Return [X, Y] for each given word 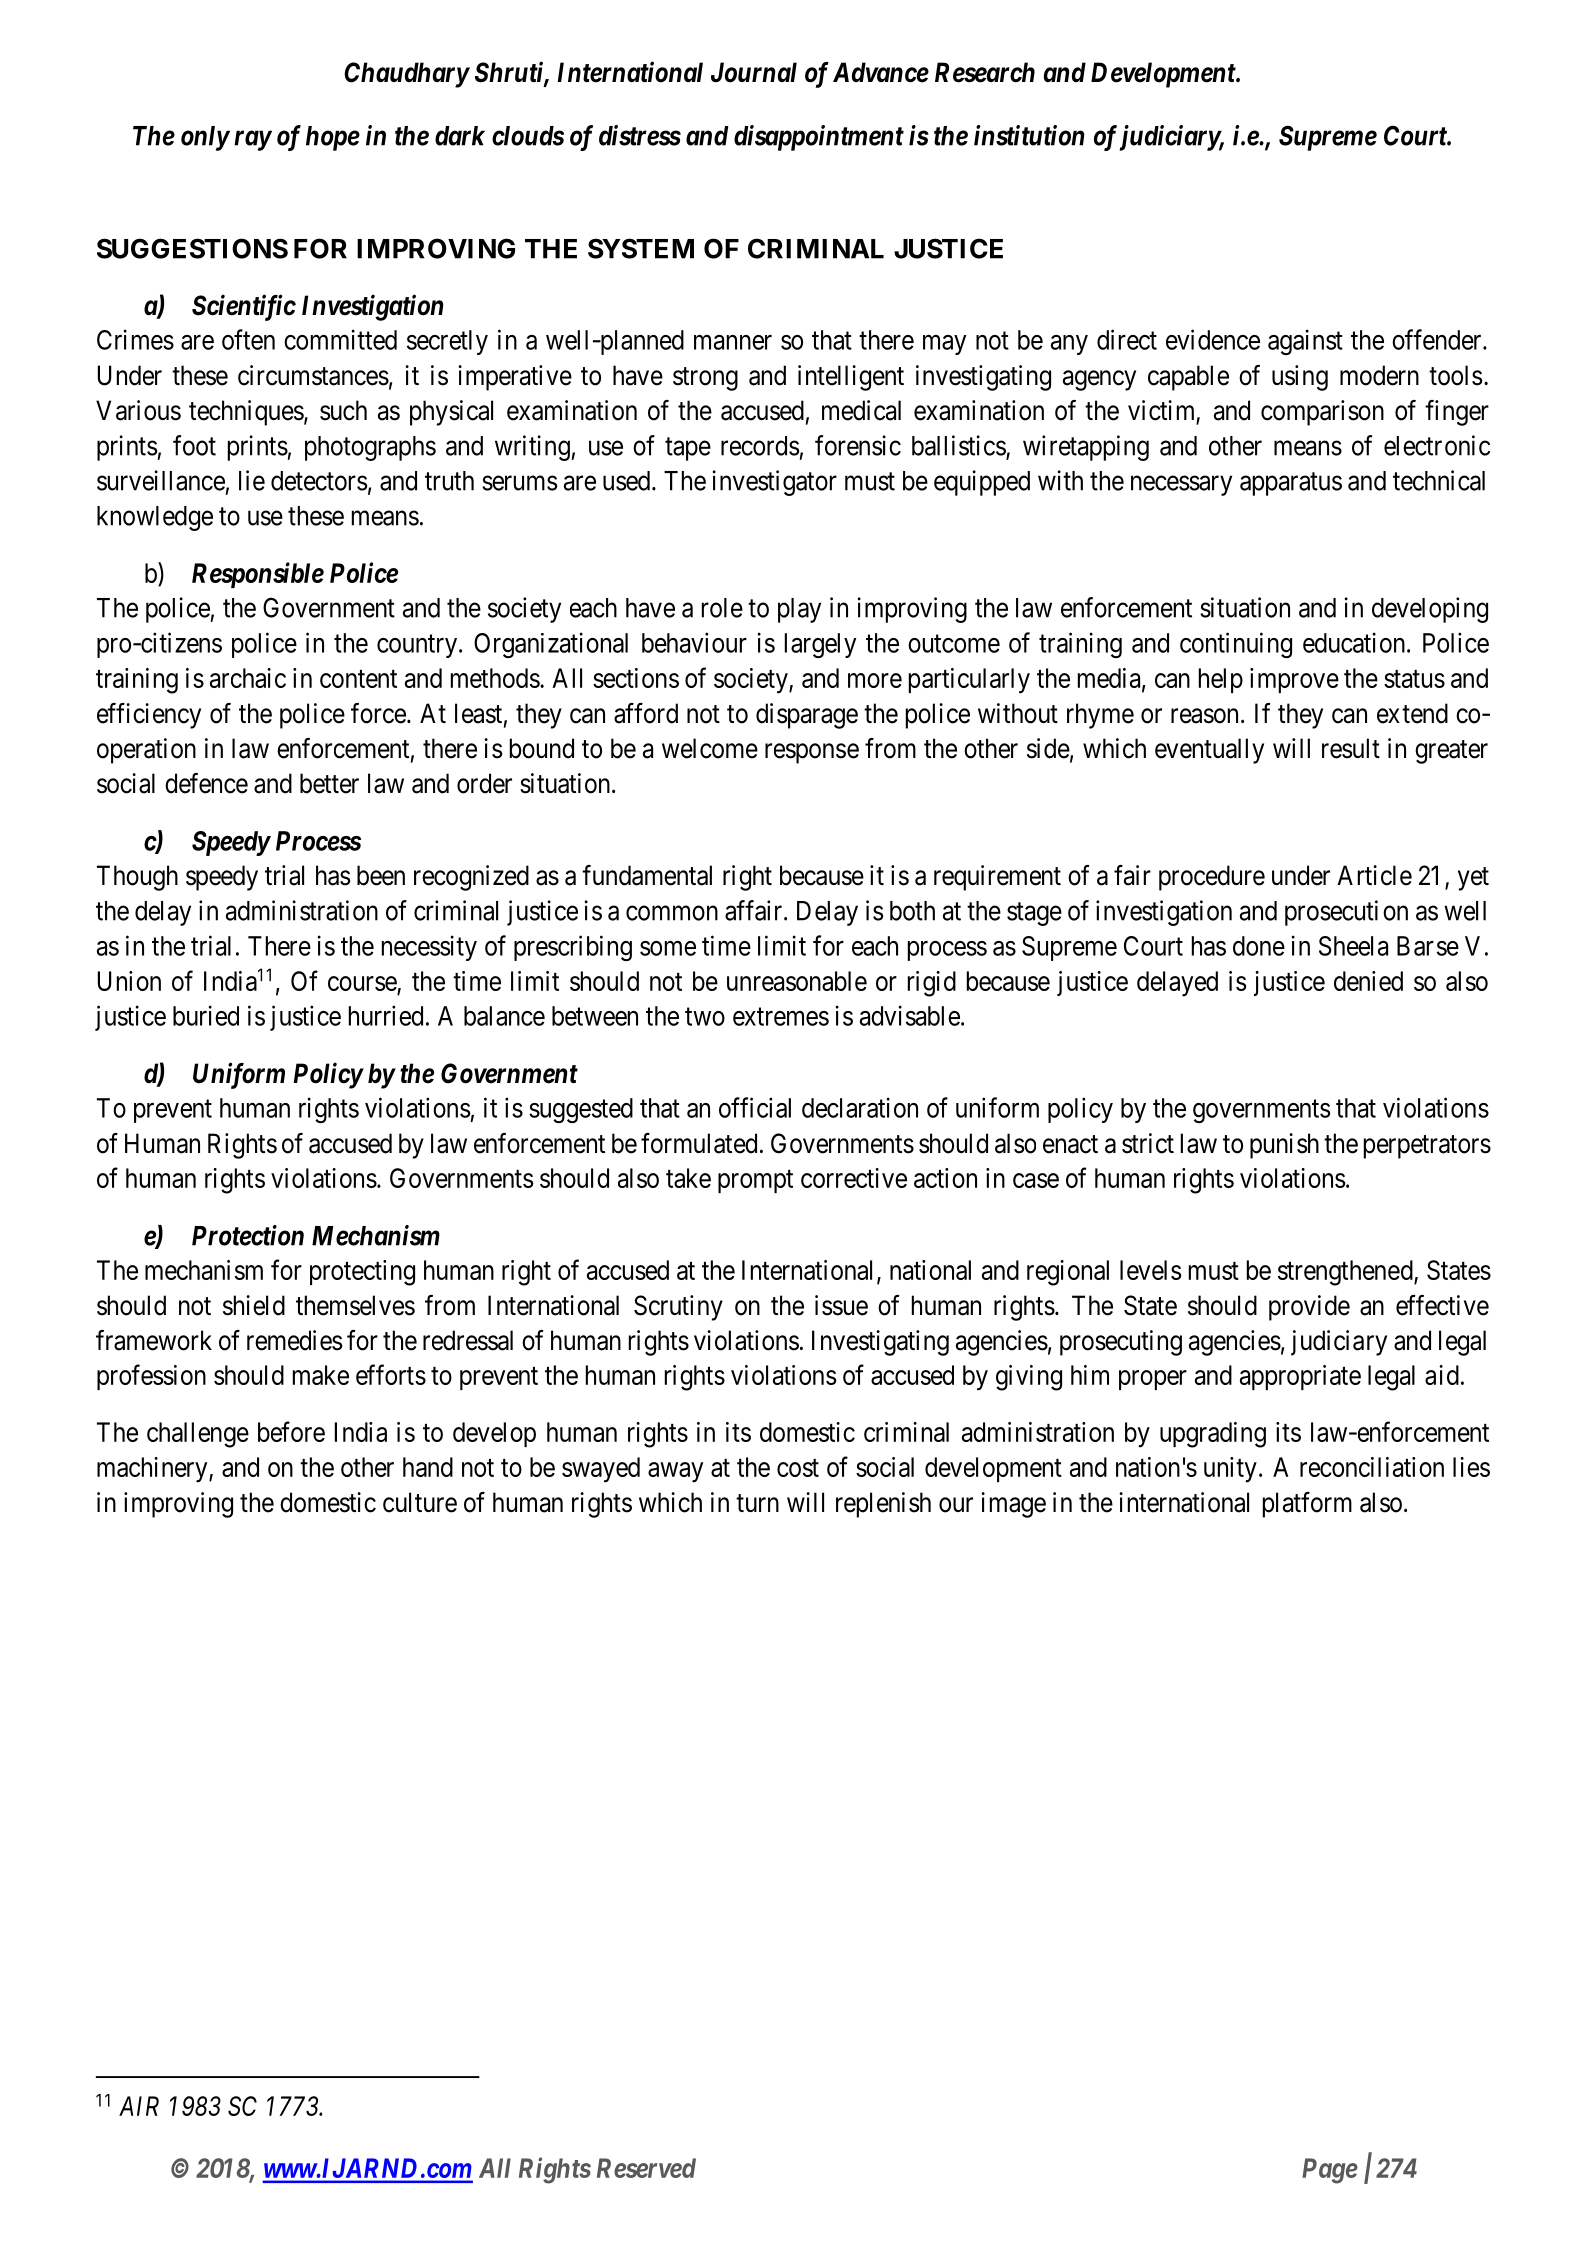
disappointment [819, 138]
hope [333, 138]
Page [1330, 2171]
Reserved [646, 2168]
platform [1307, 1505]
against [1305, 342]
